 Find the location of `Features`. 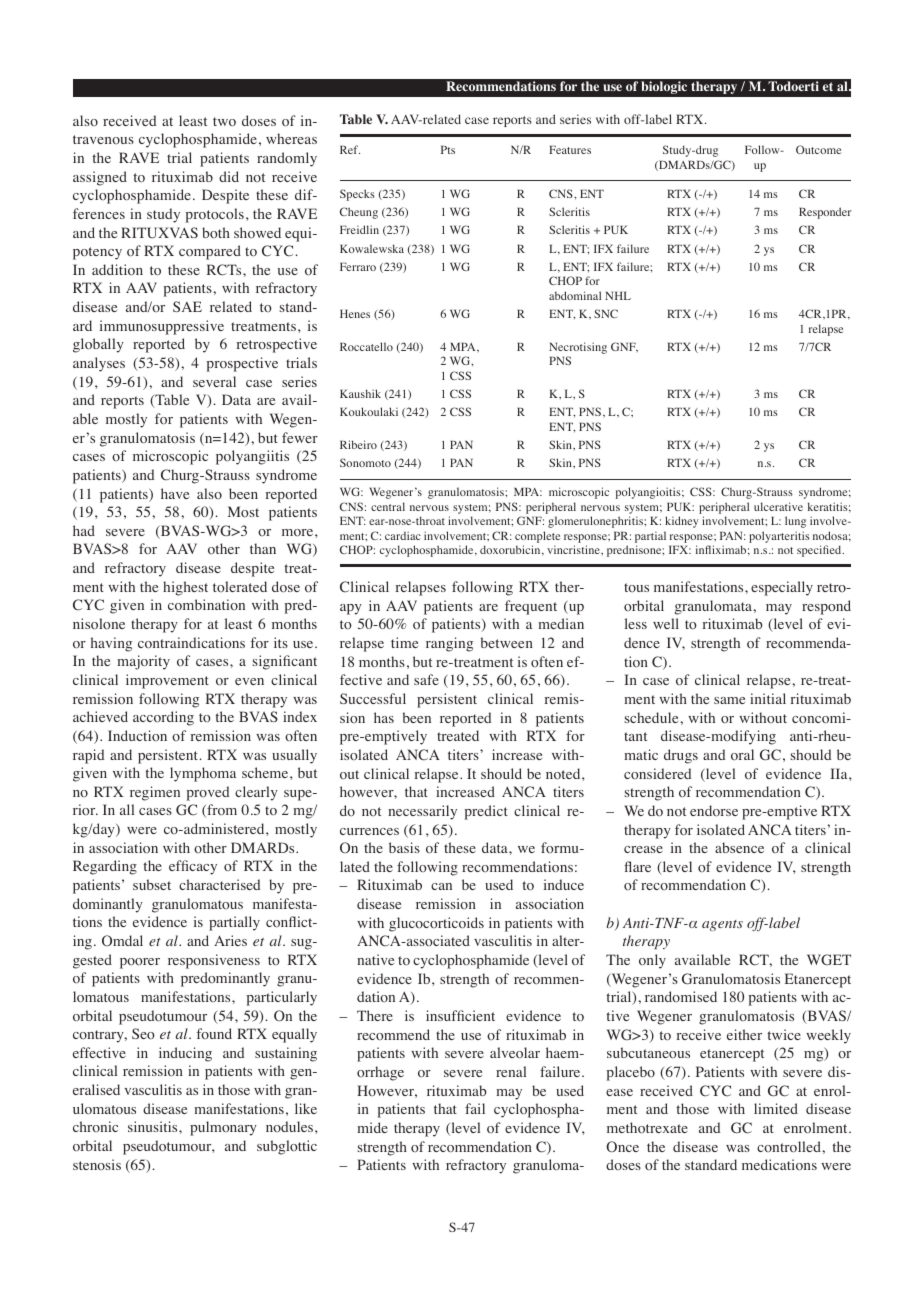

Features is located at coordinates (570, 149).
